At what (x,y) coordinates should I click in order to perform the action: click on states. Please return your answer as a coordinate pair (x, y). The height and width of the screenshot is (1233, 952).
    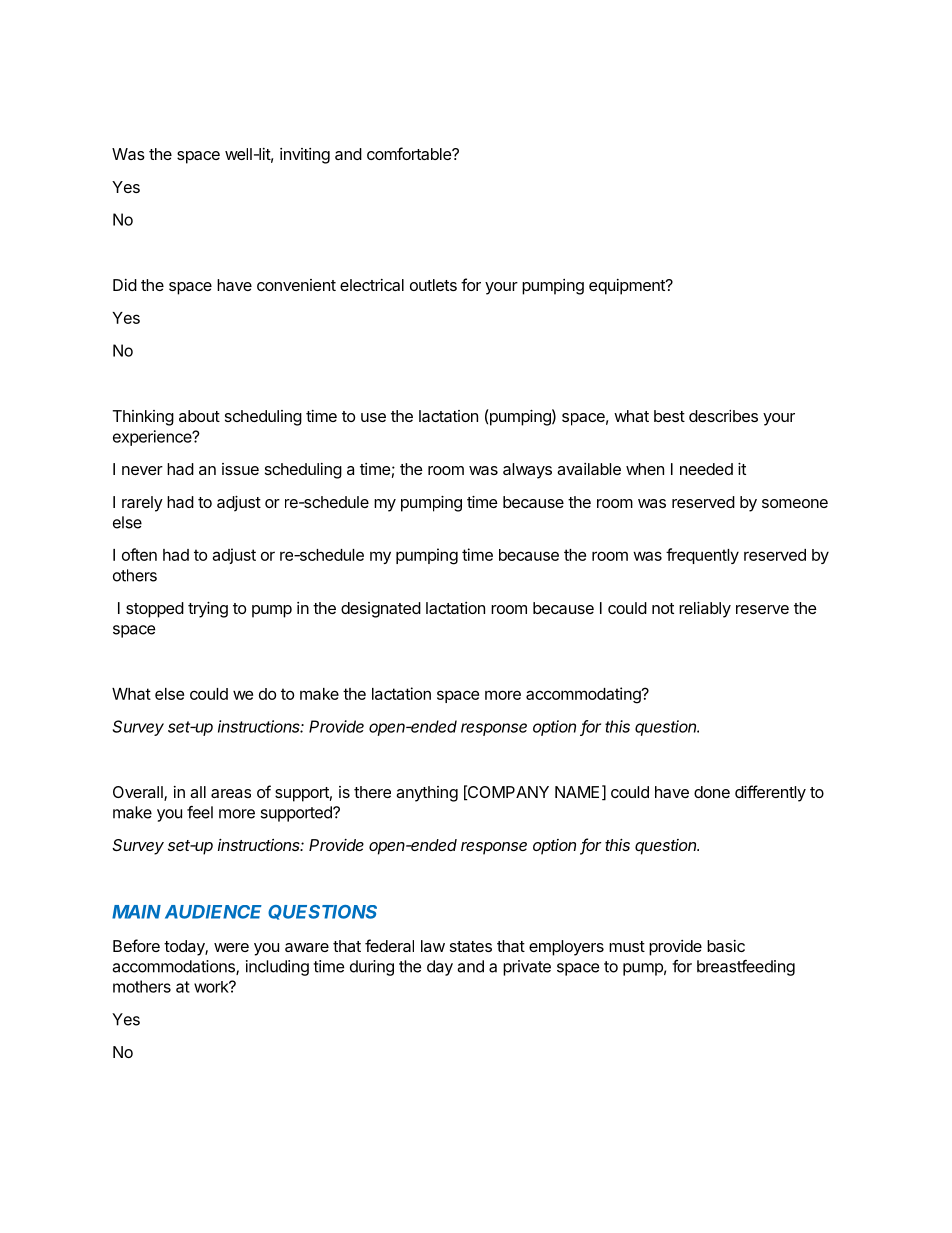
    Looking at the image, I should click on (471, 946).
